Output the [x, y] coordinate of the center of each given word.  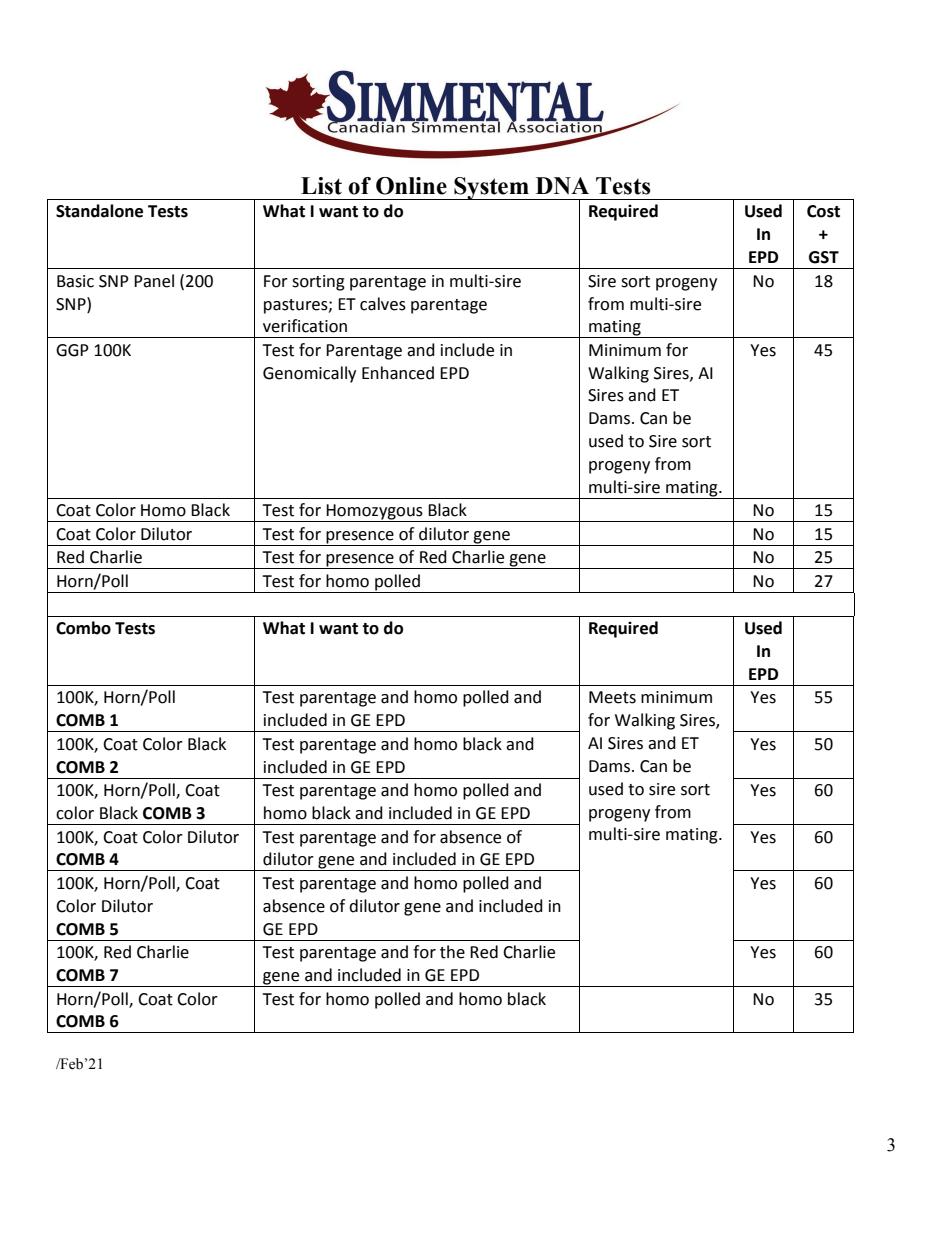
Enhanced [398, 373]
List [321, 186]
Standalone [99, 211]
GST [824, 257]
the [452, 952]
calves [383, 304]
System [491, 188]
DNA [562, 185]
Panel [154, 281]
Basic [75, 281]
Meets [612, 697]
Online [411, 186]
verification [305, 326]
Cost [823, 211]
